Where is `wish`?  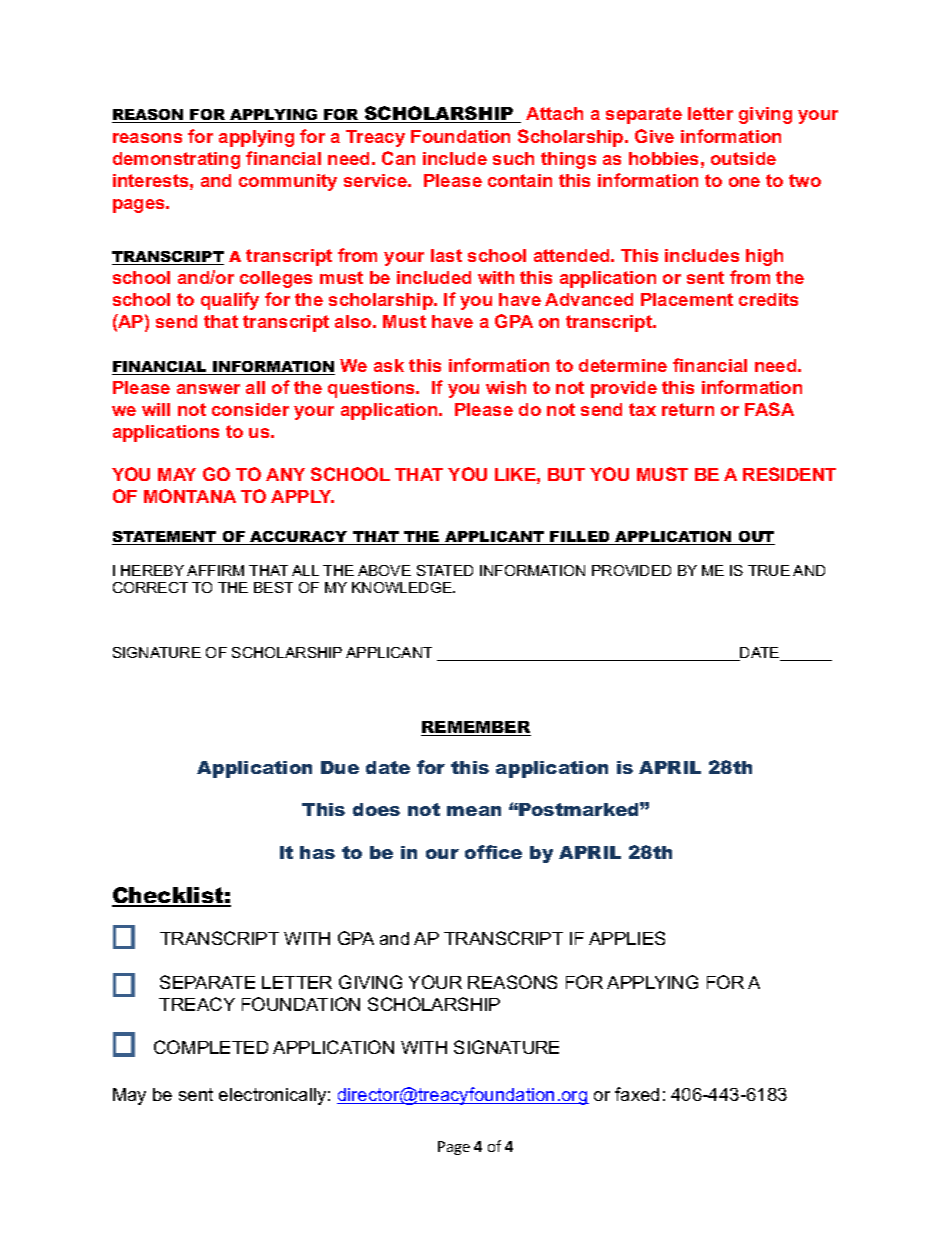
wish is located at coordinates (506, 387).
